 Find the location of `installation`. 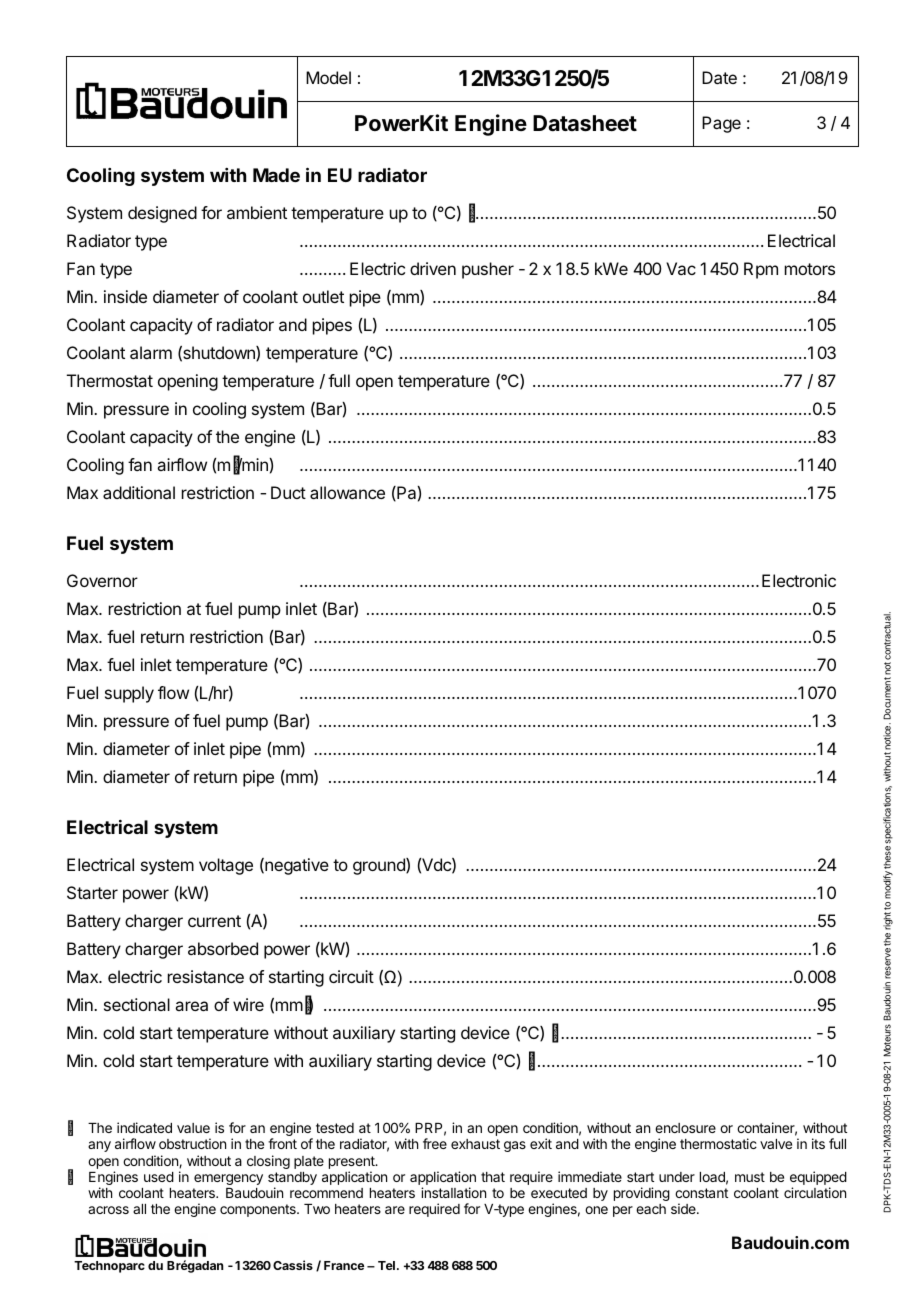

installation is located at coordinates (453, 1192).
